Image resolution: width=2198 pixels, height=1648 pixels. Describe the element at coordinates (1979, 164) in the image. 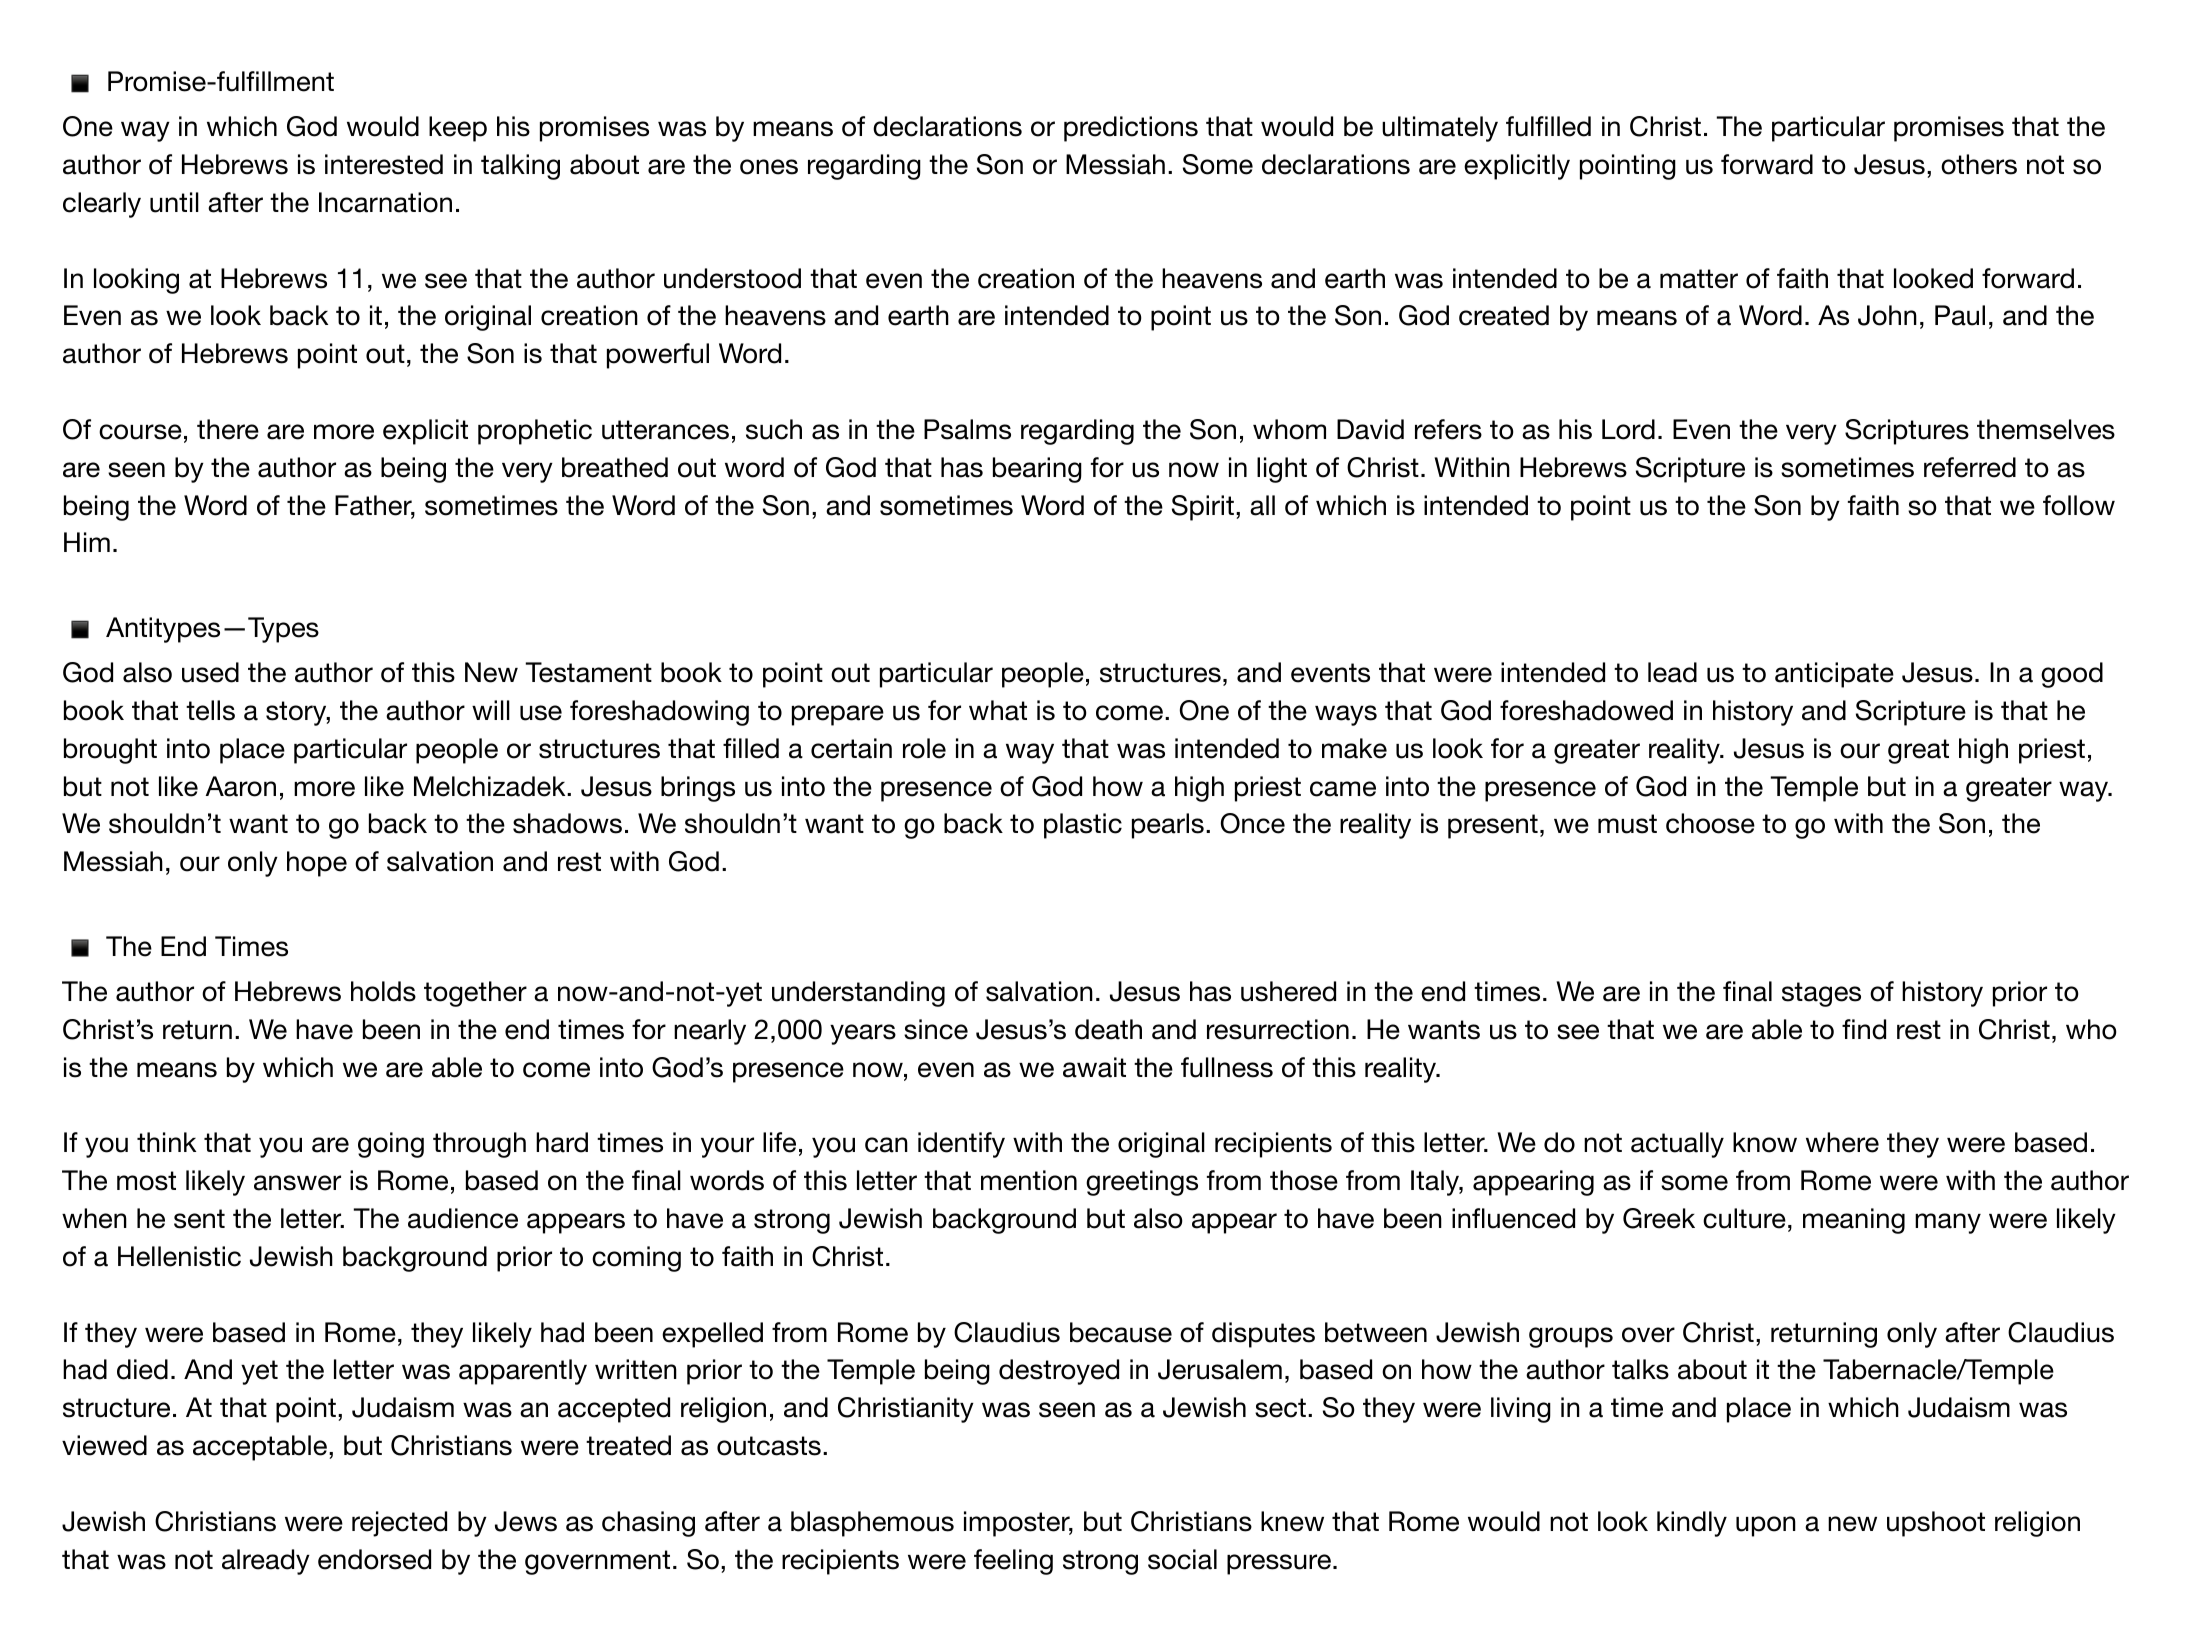

I see `others` at that location.
